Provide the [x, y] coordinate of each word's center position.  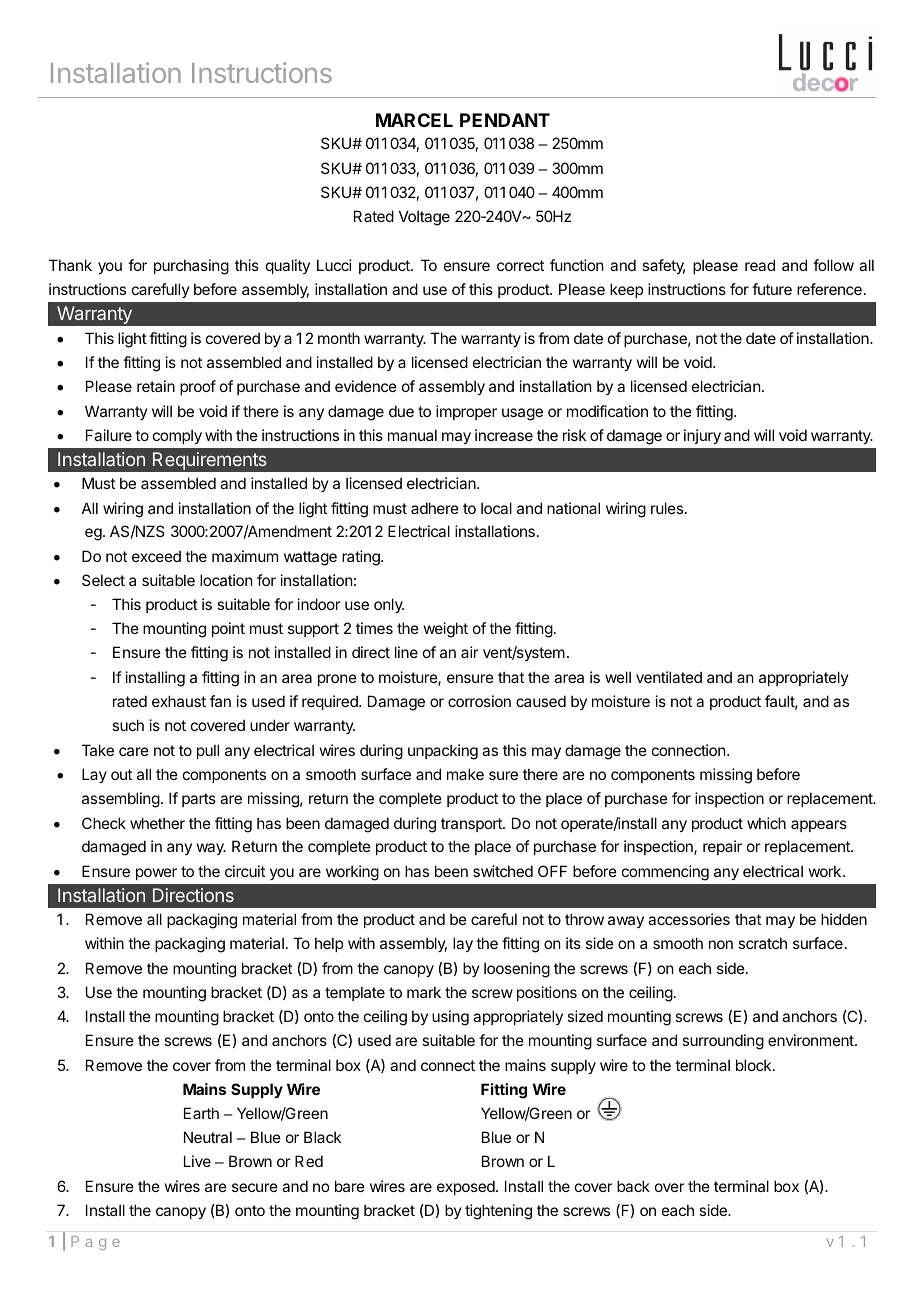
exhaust [179, 701]
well [618, 677]
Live [197, 1161]
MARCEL [414, 120]
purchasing [191, 267]
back [633, 1186]
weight [446, 630]
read [760, 265]
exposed [467, 1187]
